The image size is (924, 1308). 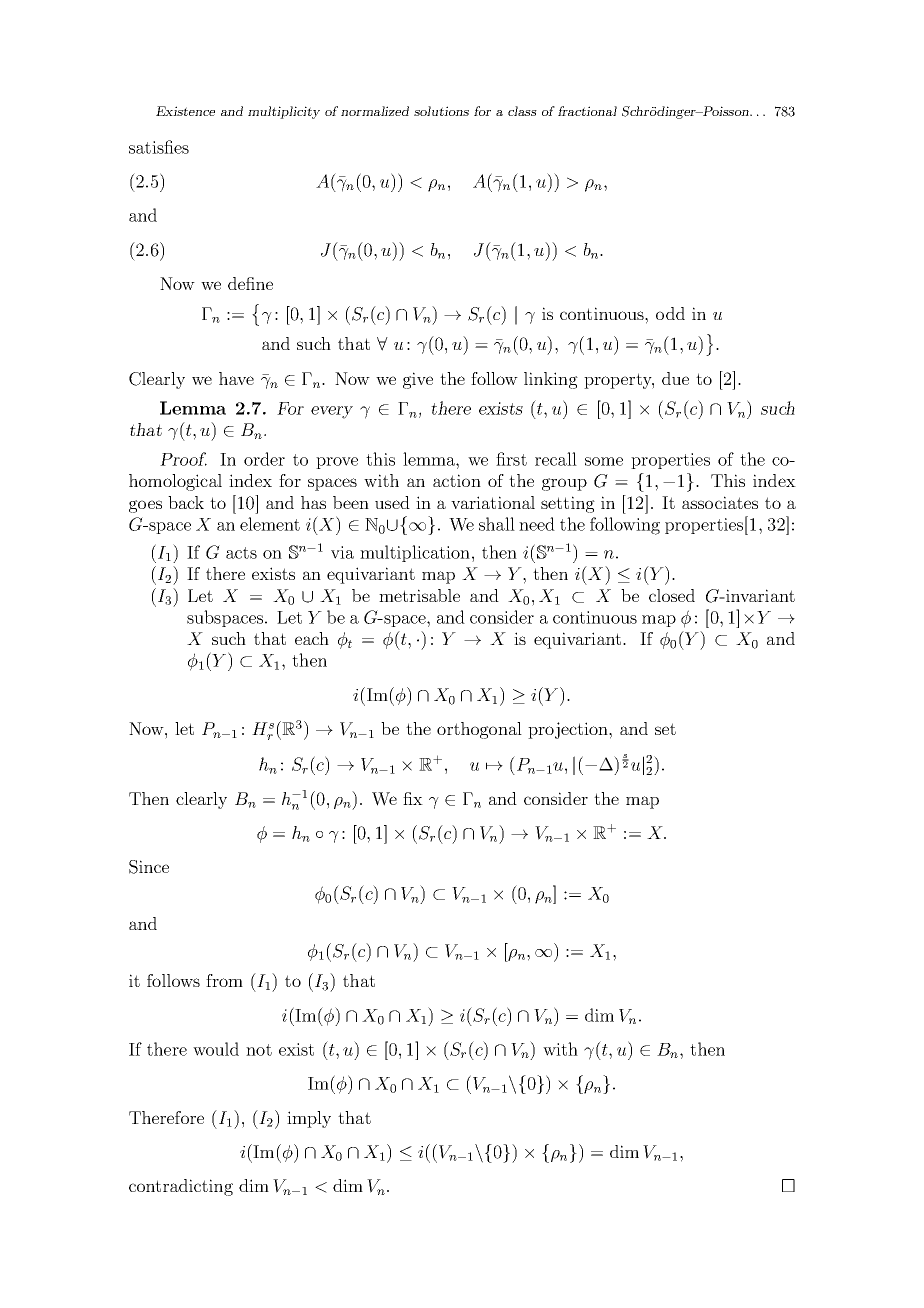 I want to click on contradicting, so click(x=181, y=1187).
